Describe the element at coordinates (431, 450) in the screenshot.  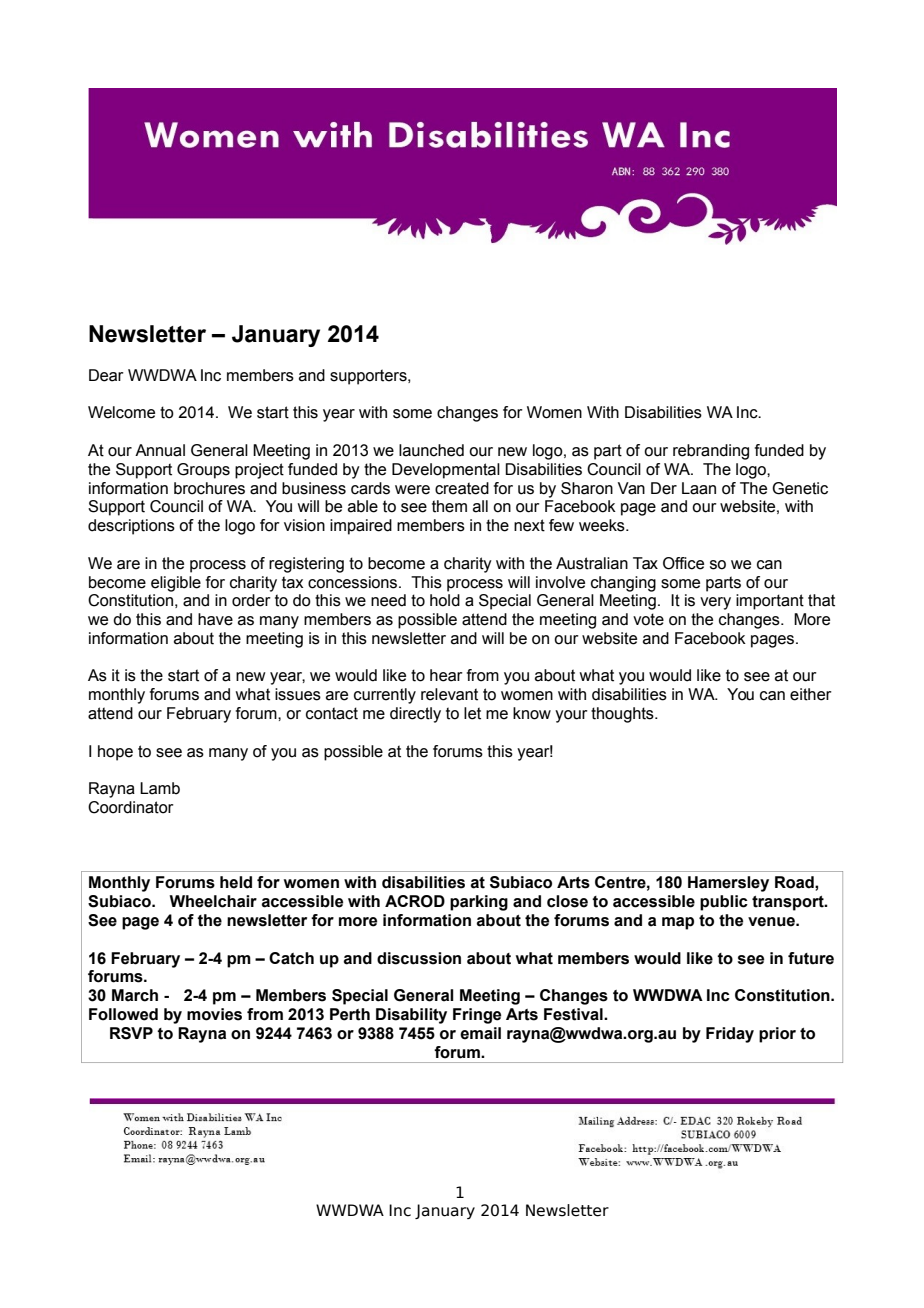
I see `launched` at that location.
